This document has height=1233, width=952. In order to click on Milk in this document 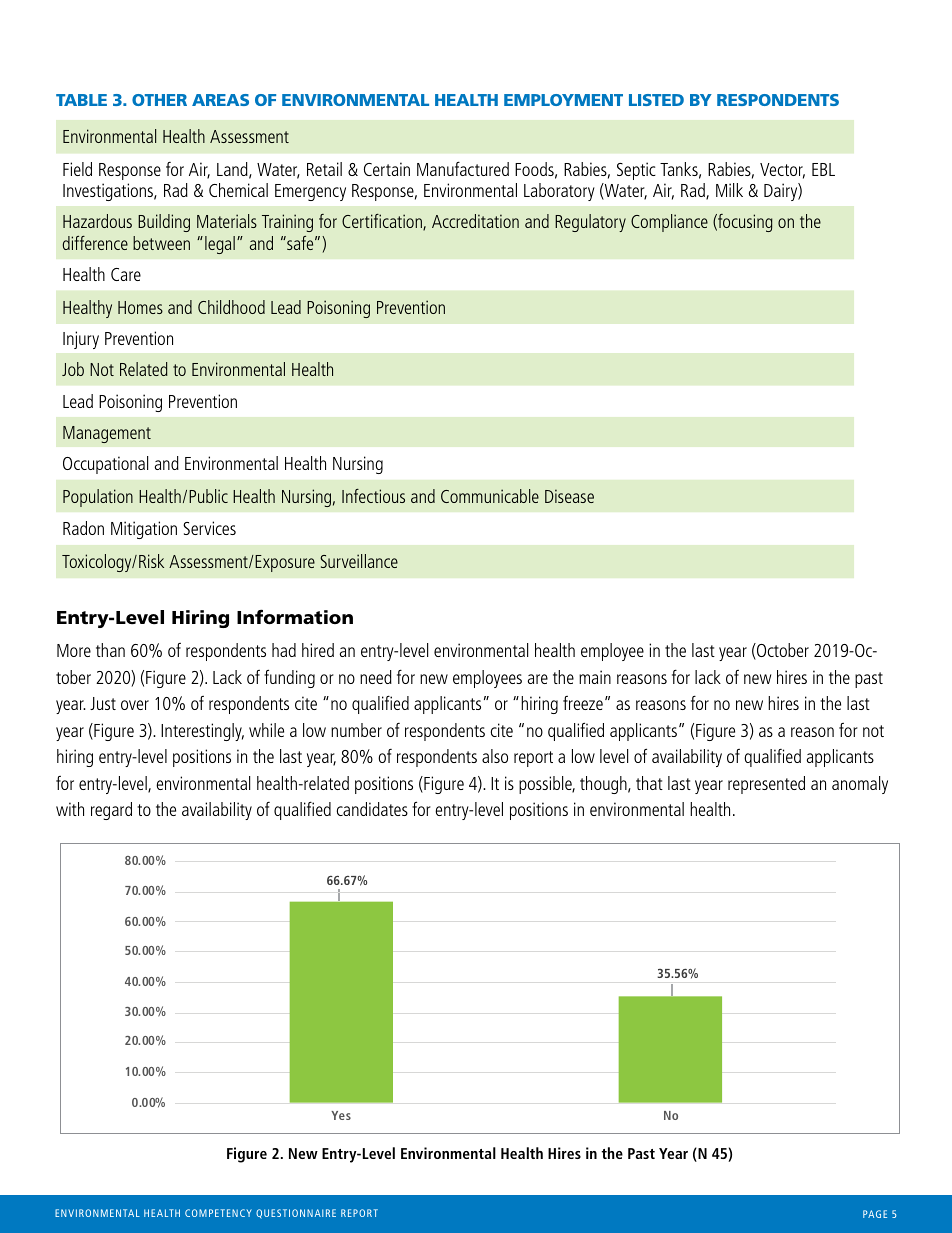, I will do `click(729, 190)`.
